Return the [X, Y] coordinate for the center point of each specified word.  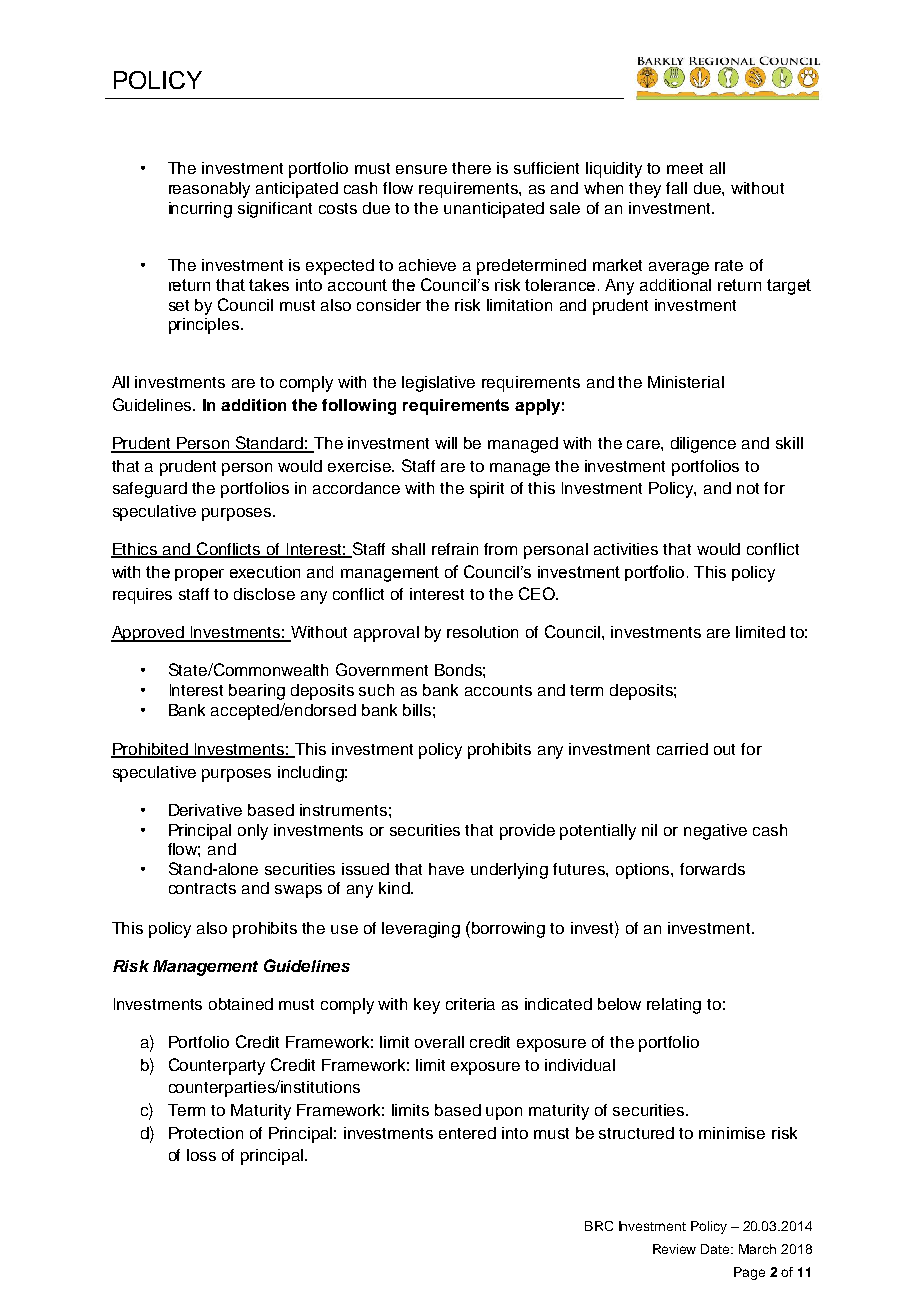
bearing [257, 692]
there [471, 168]
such [376, 690]
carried [682, 749]
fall [676, 188]
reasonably [209, 190]
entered [467, 1133]
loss [201, 1155]
